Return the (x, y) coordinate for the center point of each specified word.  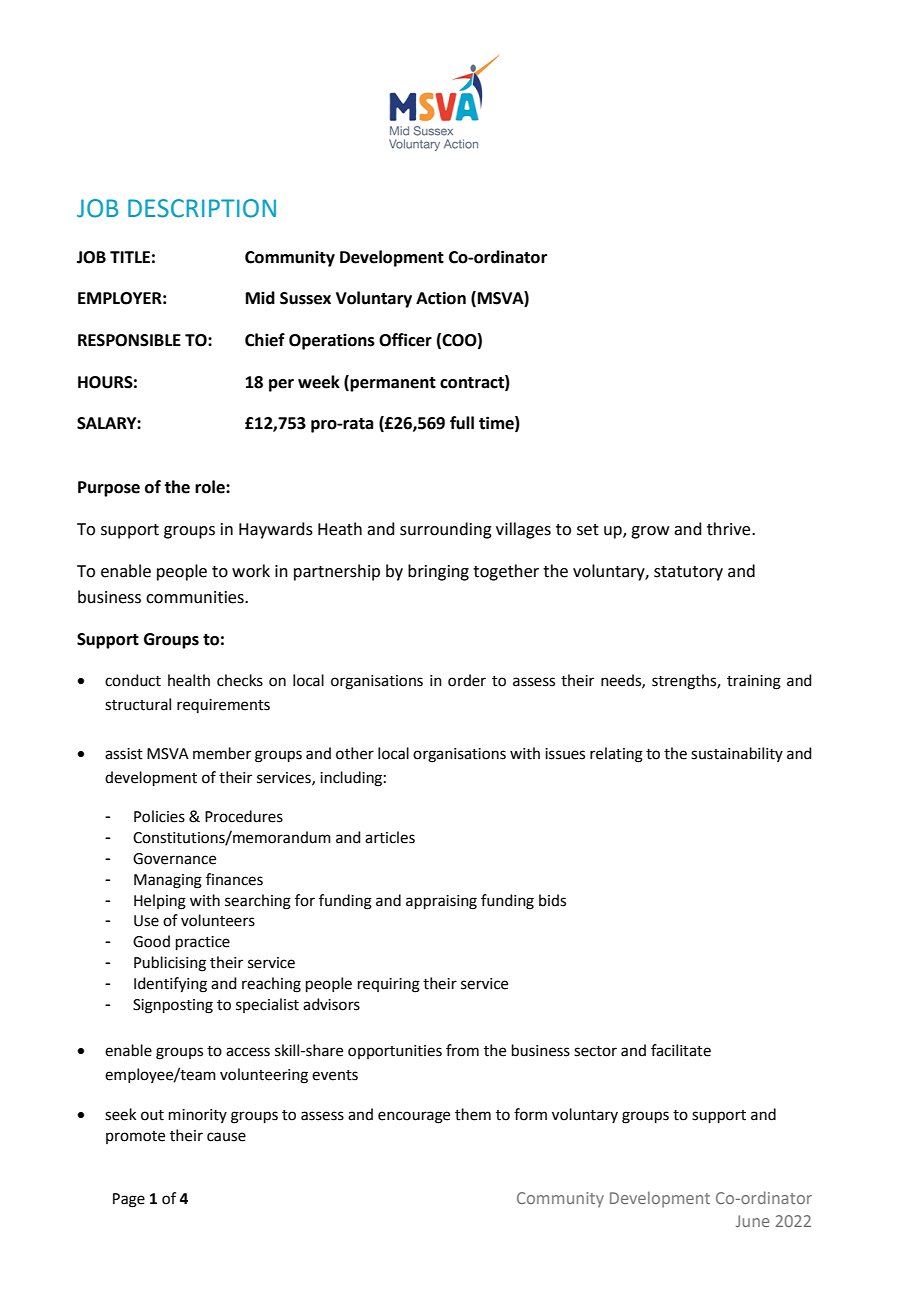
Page (129, 1200)
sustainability (737, 754)
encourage (414, 1117)
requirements (223, 706)
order (467, 680)
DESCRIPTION (202, 208)
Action (441, 298)
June (753, 1221)
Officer (405, 340)
